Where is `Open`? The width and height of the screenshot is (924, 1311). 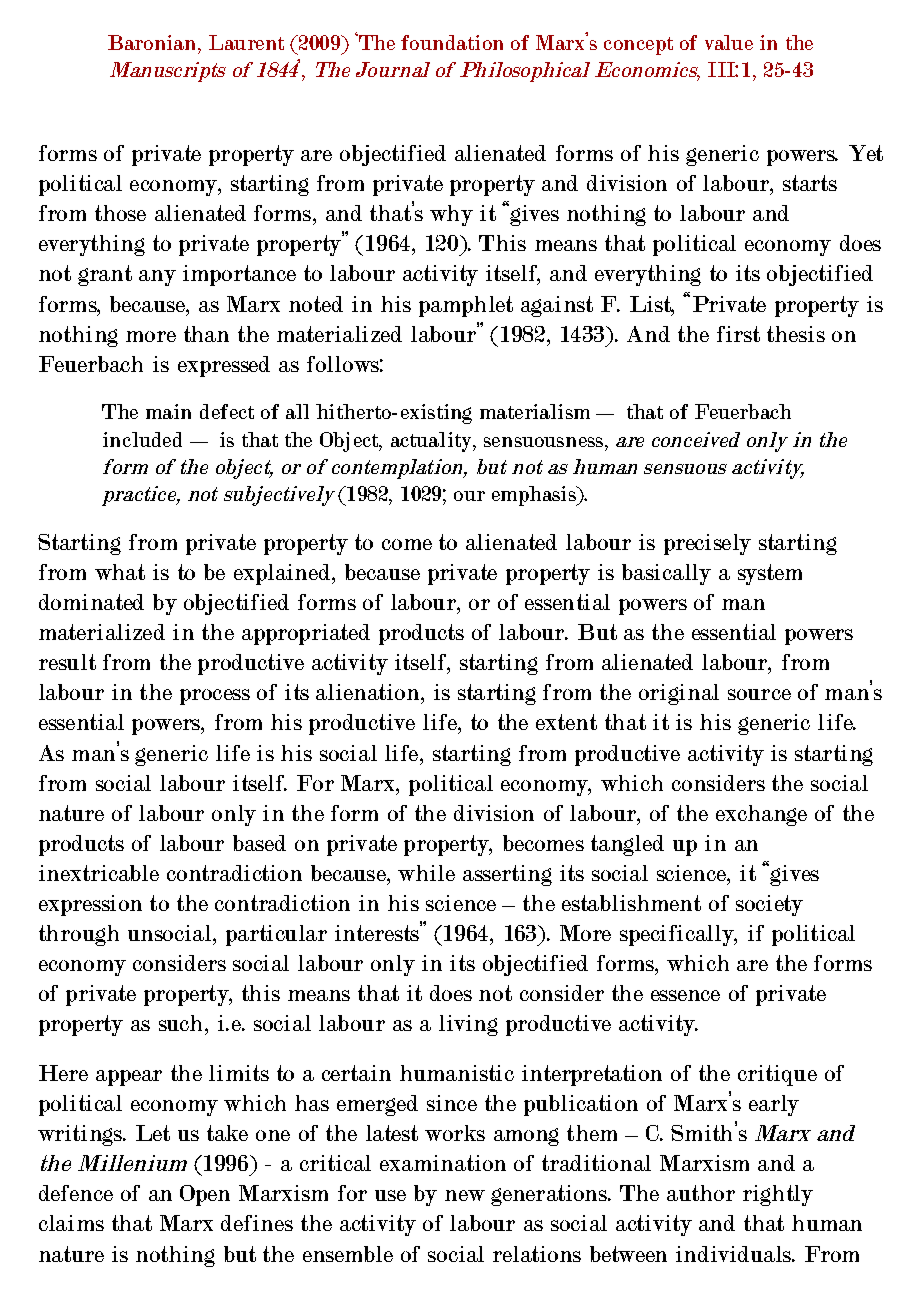 Open is located at coordinates (205, 1195).
